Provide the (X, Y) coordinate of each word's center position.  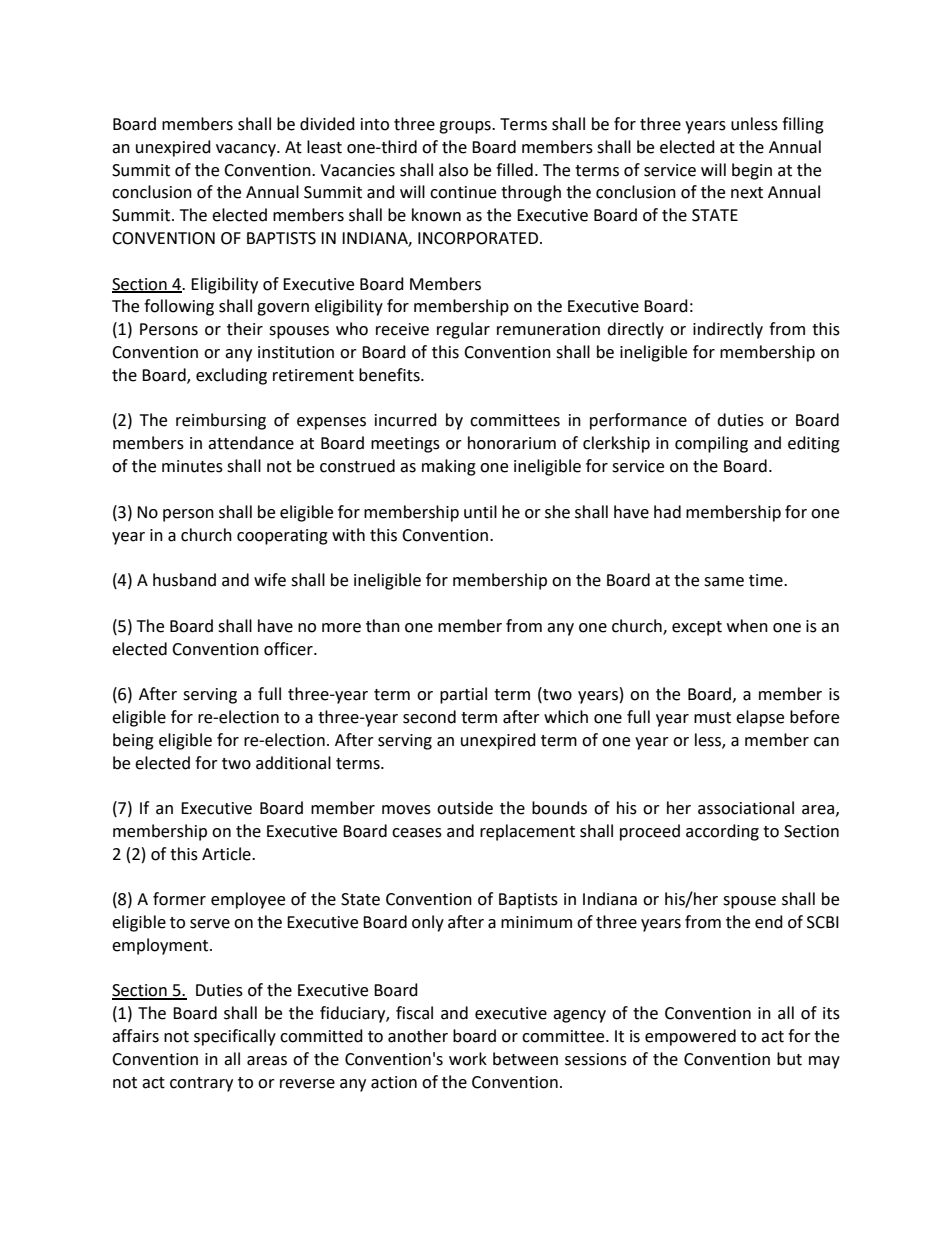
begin (752, 171)
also (453, 170)
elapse (760, 718)
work (468, 1059)
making (449, 467)
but (789, 1059)
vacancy (247, 150)
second (429, 717)
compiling (711, 444)
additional (293, 763)
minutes (192, 466)
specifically (235, 1037)
